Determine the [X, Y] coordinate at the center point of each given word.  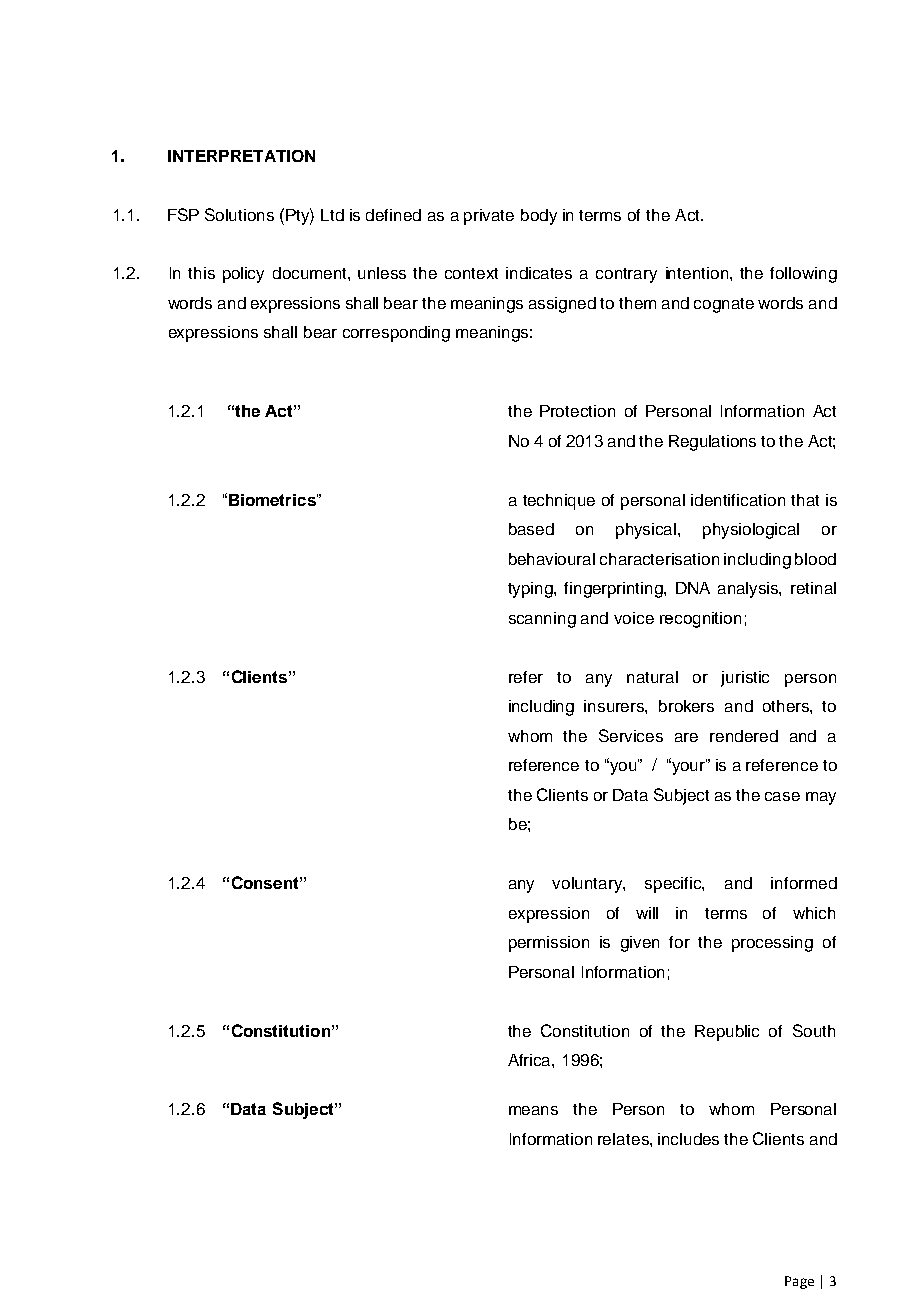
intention [698, 273]
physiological [751, 531]
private [489, 217]
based [531, 529]
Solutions [239, 214]
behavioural [552, 559]
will [647, 913]
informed [804, 883]
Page [799, 1282]
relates [624, 1139]
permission [549, 944]
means [533, 1110]
